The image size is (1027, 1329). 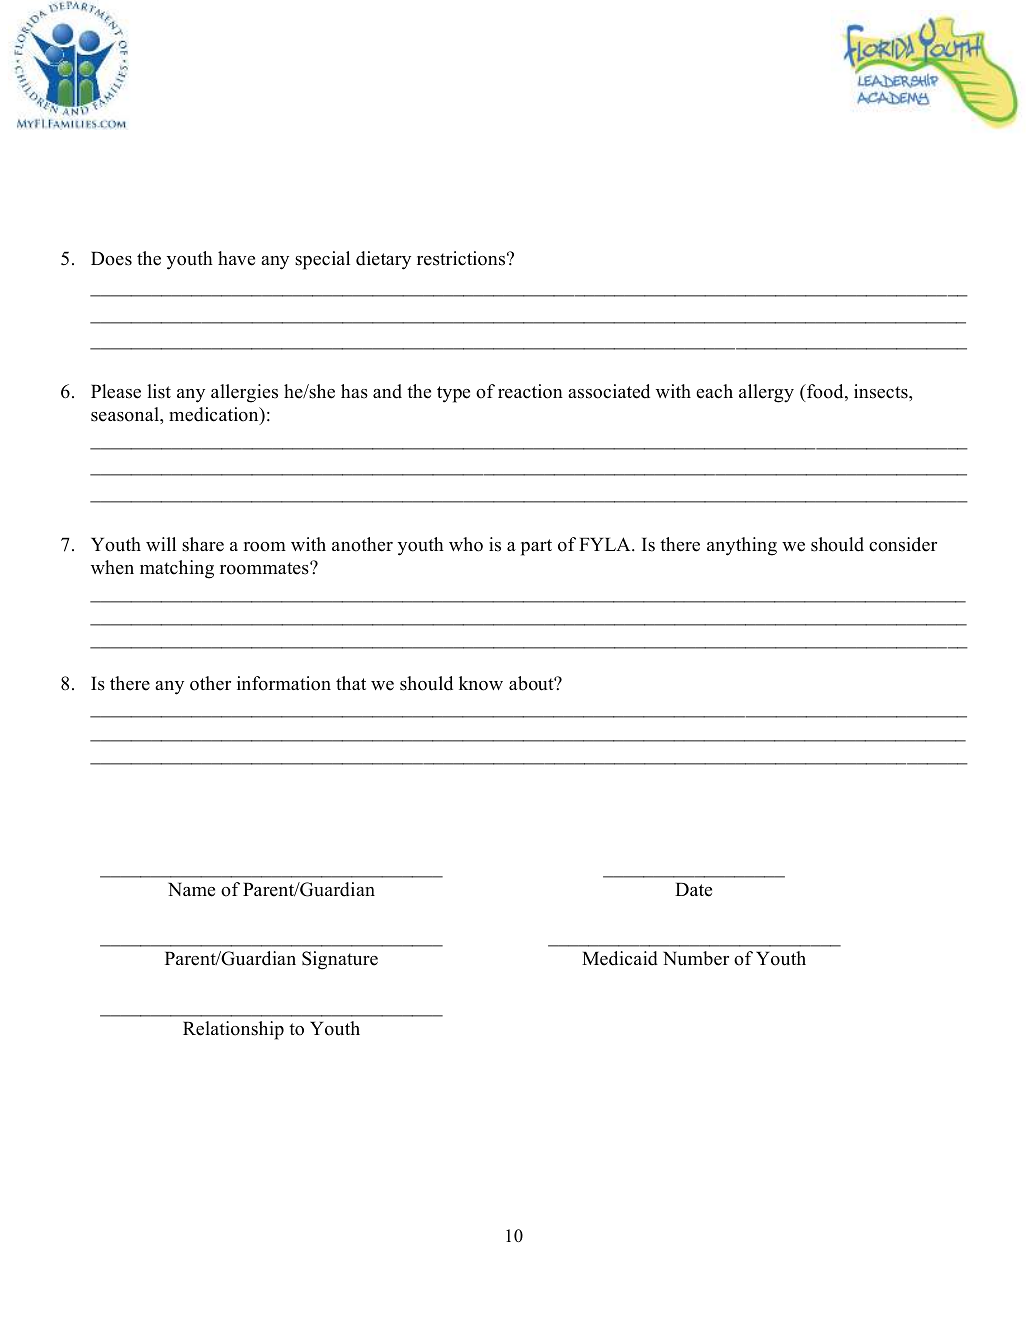 What do you see at coordinates (203, 544) in the image?
I see `share` at bounding box center [203, 544].
